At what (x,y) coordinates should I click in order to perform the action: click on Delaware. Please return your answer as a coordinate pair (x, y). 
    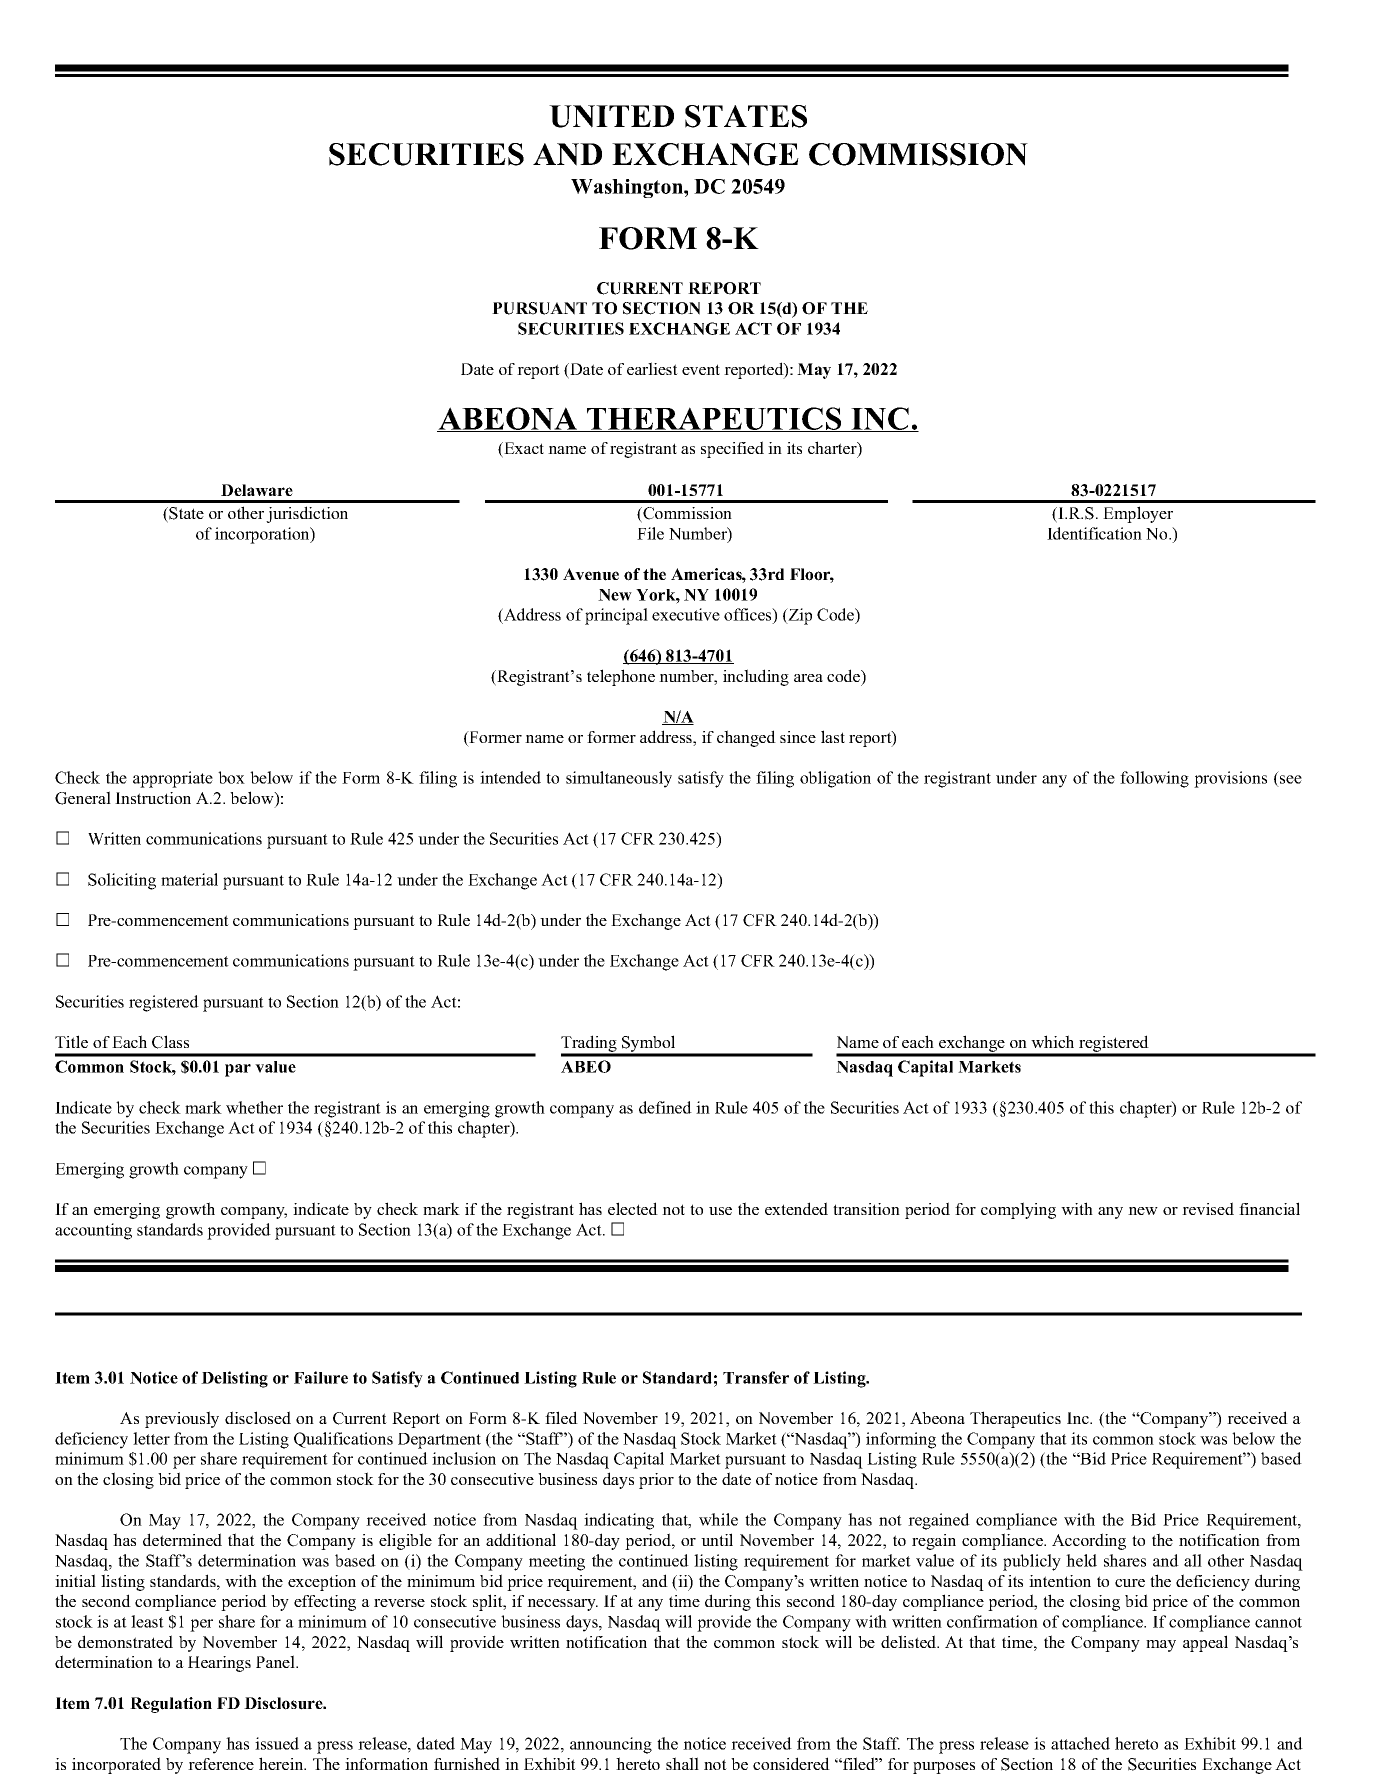
    Looking at the image, I should click on (257, 490).
